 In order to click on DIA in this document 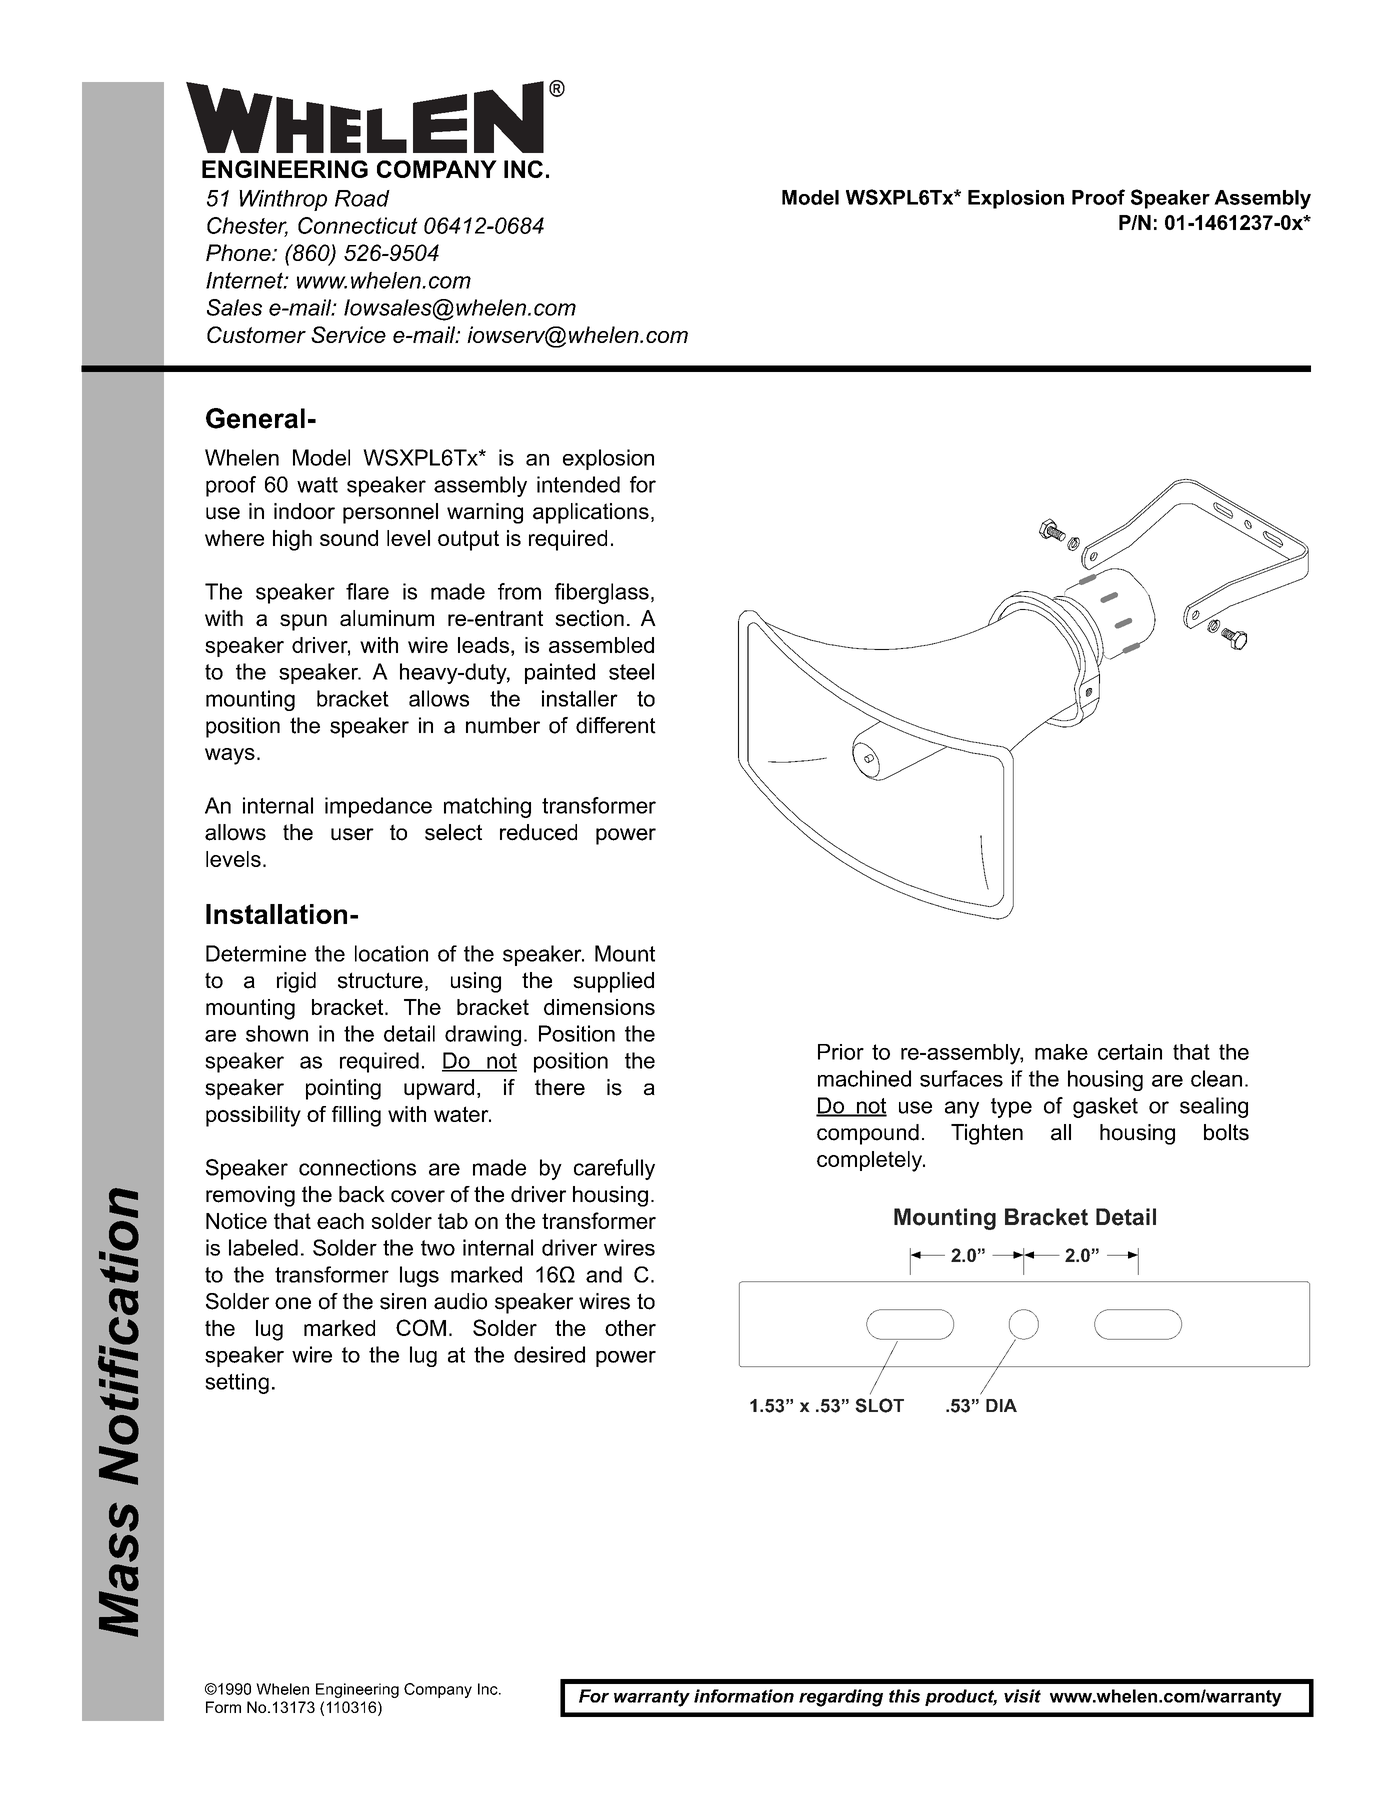, I will do `click(1001, 1405)`.
